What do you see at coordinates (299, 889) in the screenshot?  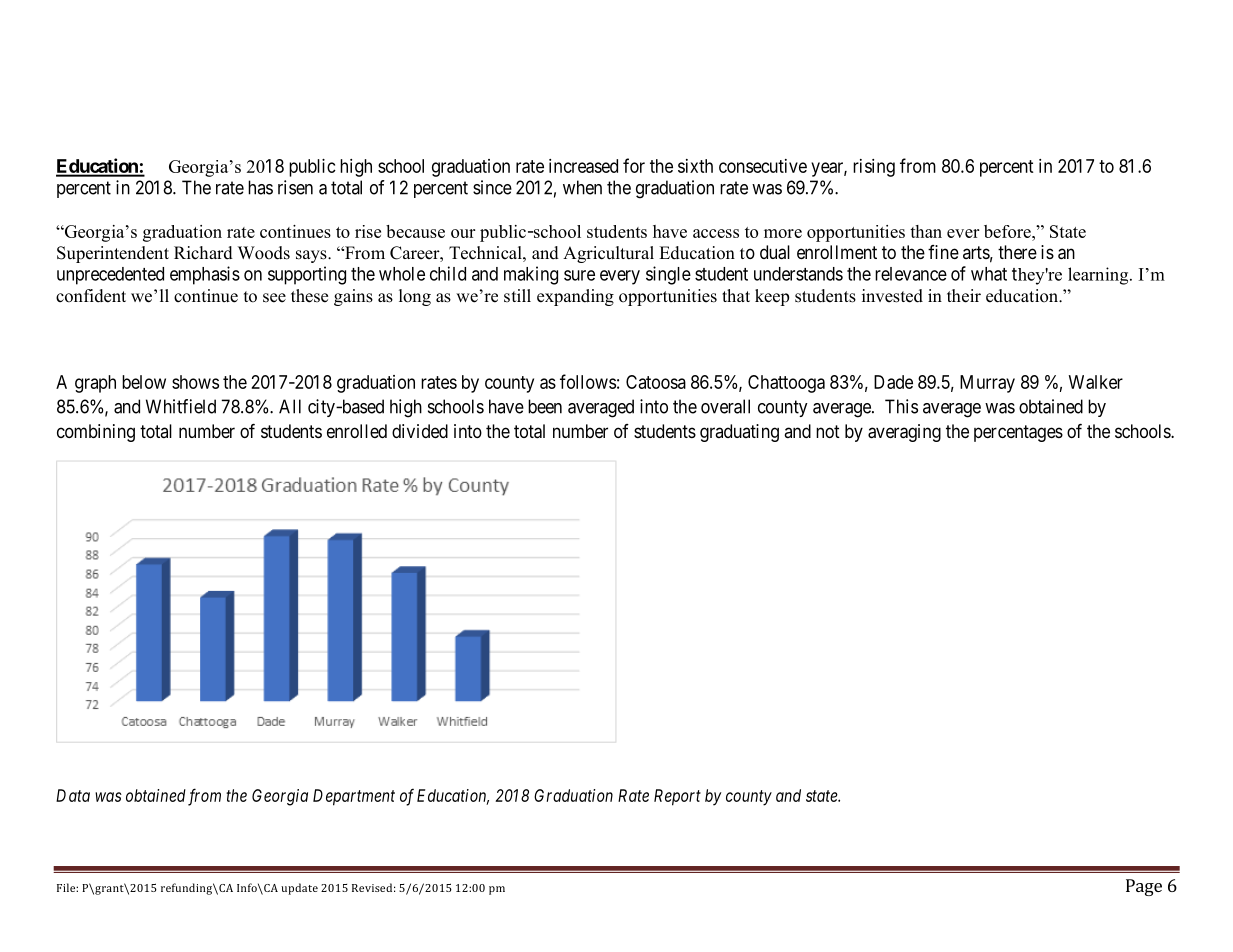 I see `update` at bounding box center [299, 889].
